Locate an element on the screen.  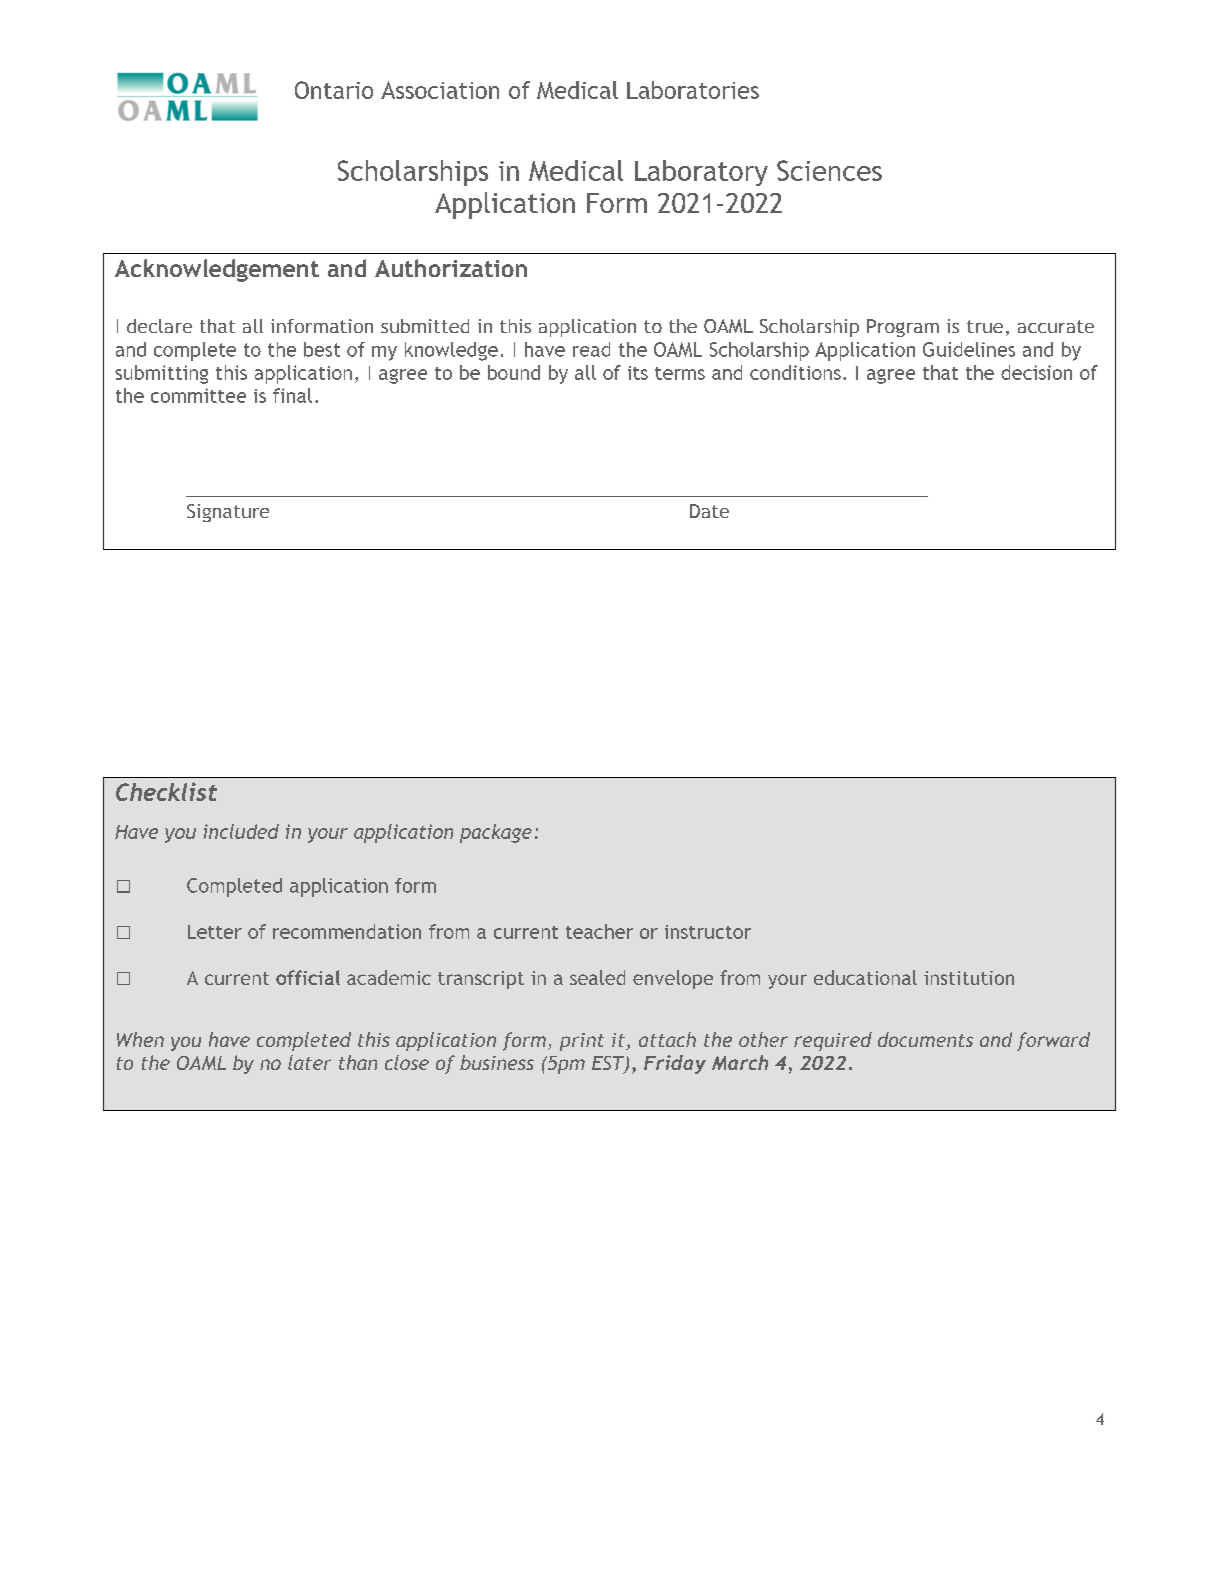
Ontario is located at coordinates (334, 90).
